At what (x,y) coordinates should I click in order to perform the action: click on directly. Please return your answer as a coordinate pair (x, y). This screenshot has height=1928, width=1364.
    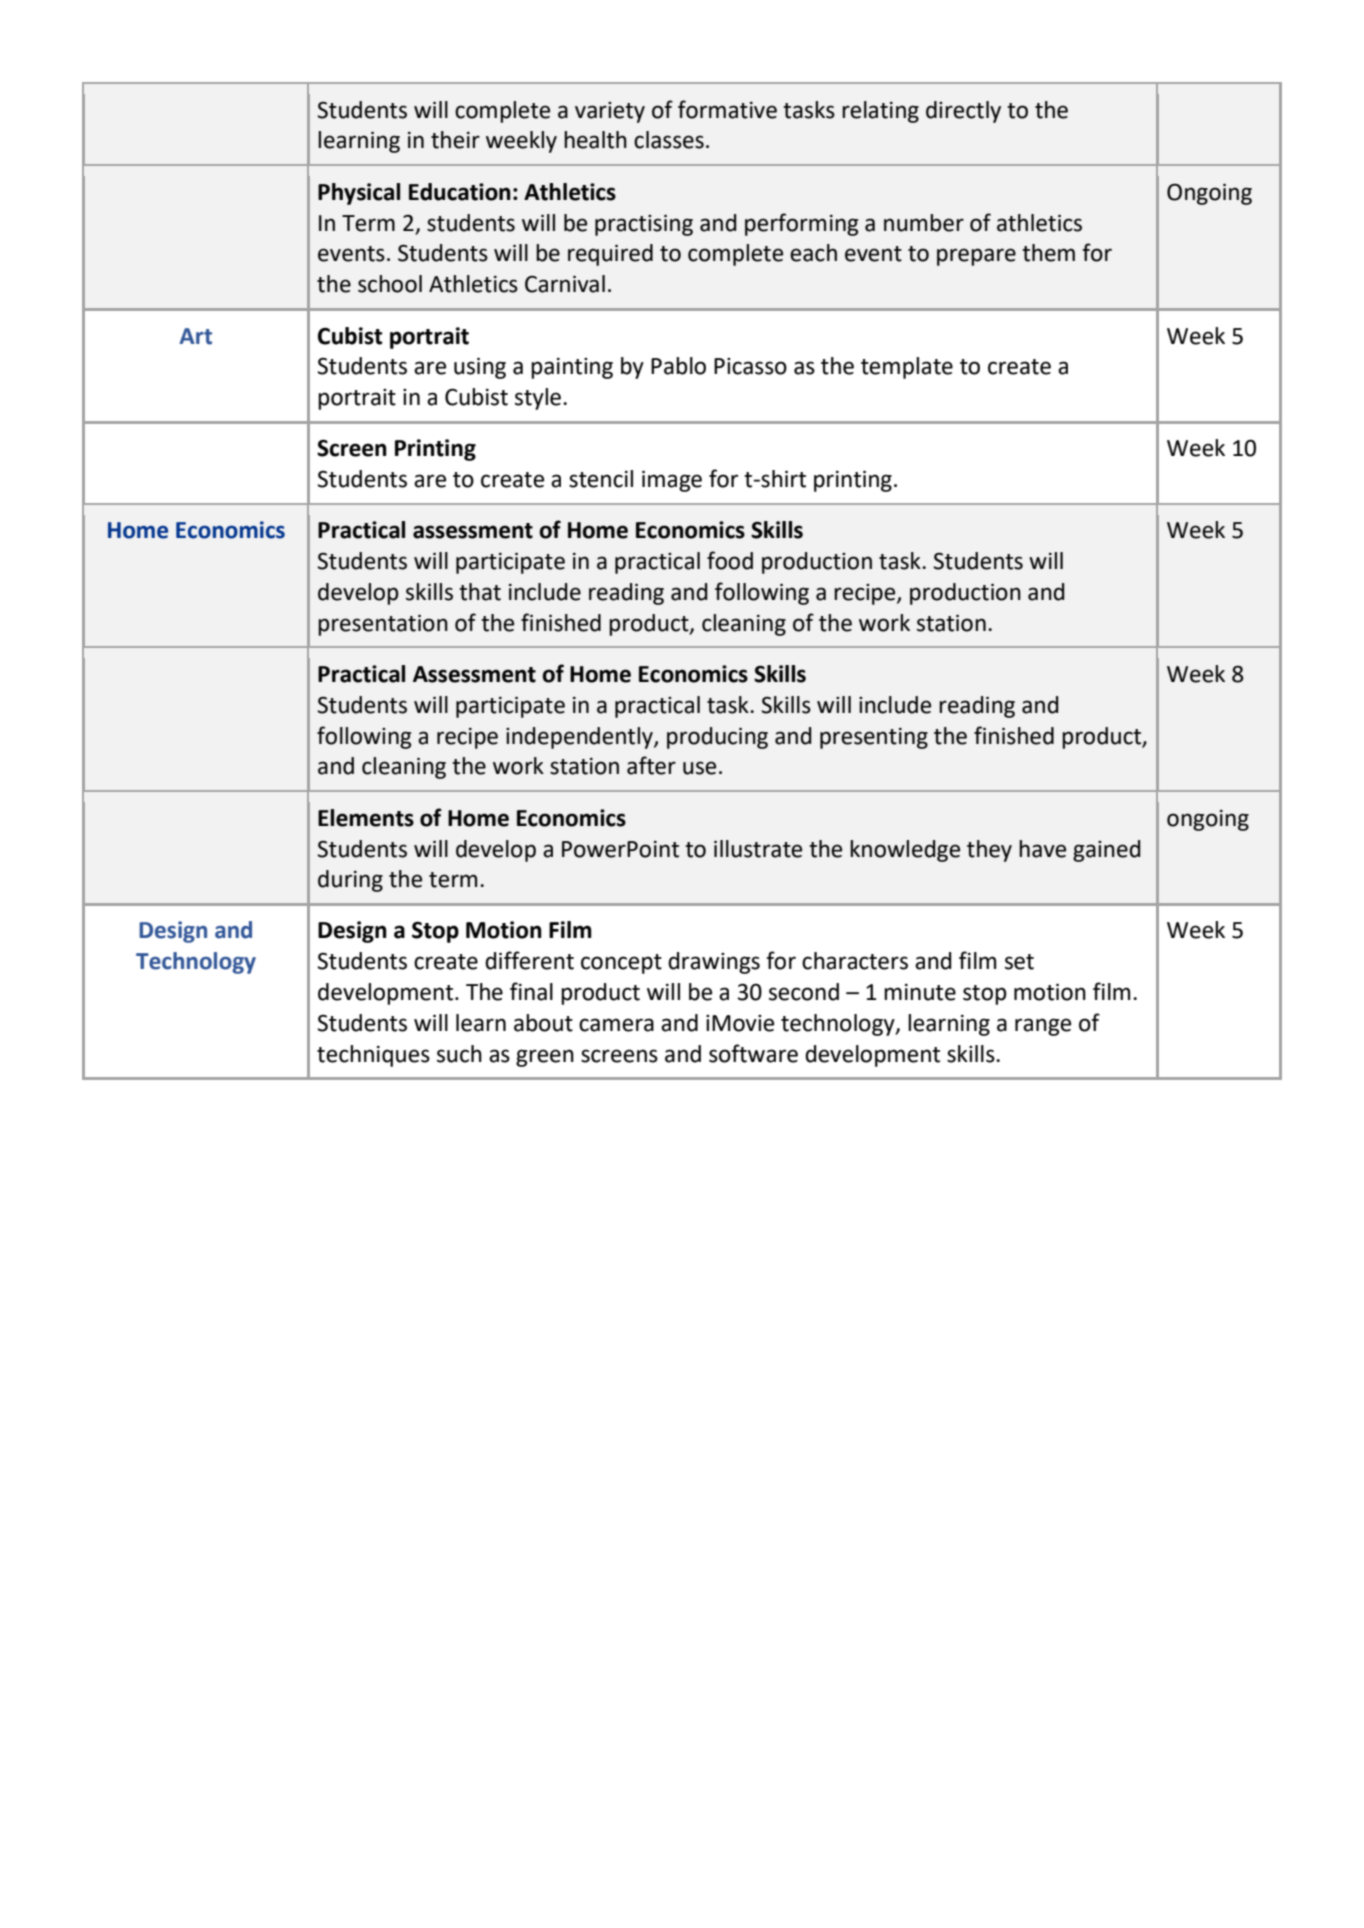
    Looking at the image, I should click on (963, 112).
